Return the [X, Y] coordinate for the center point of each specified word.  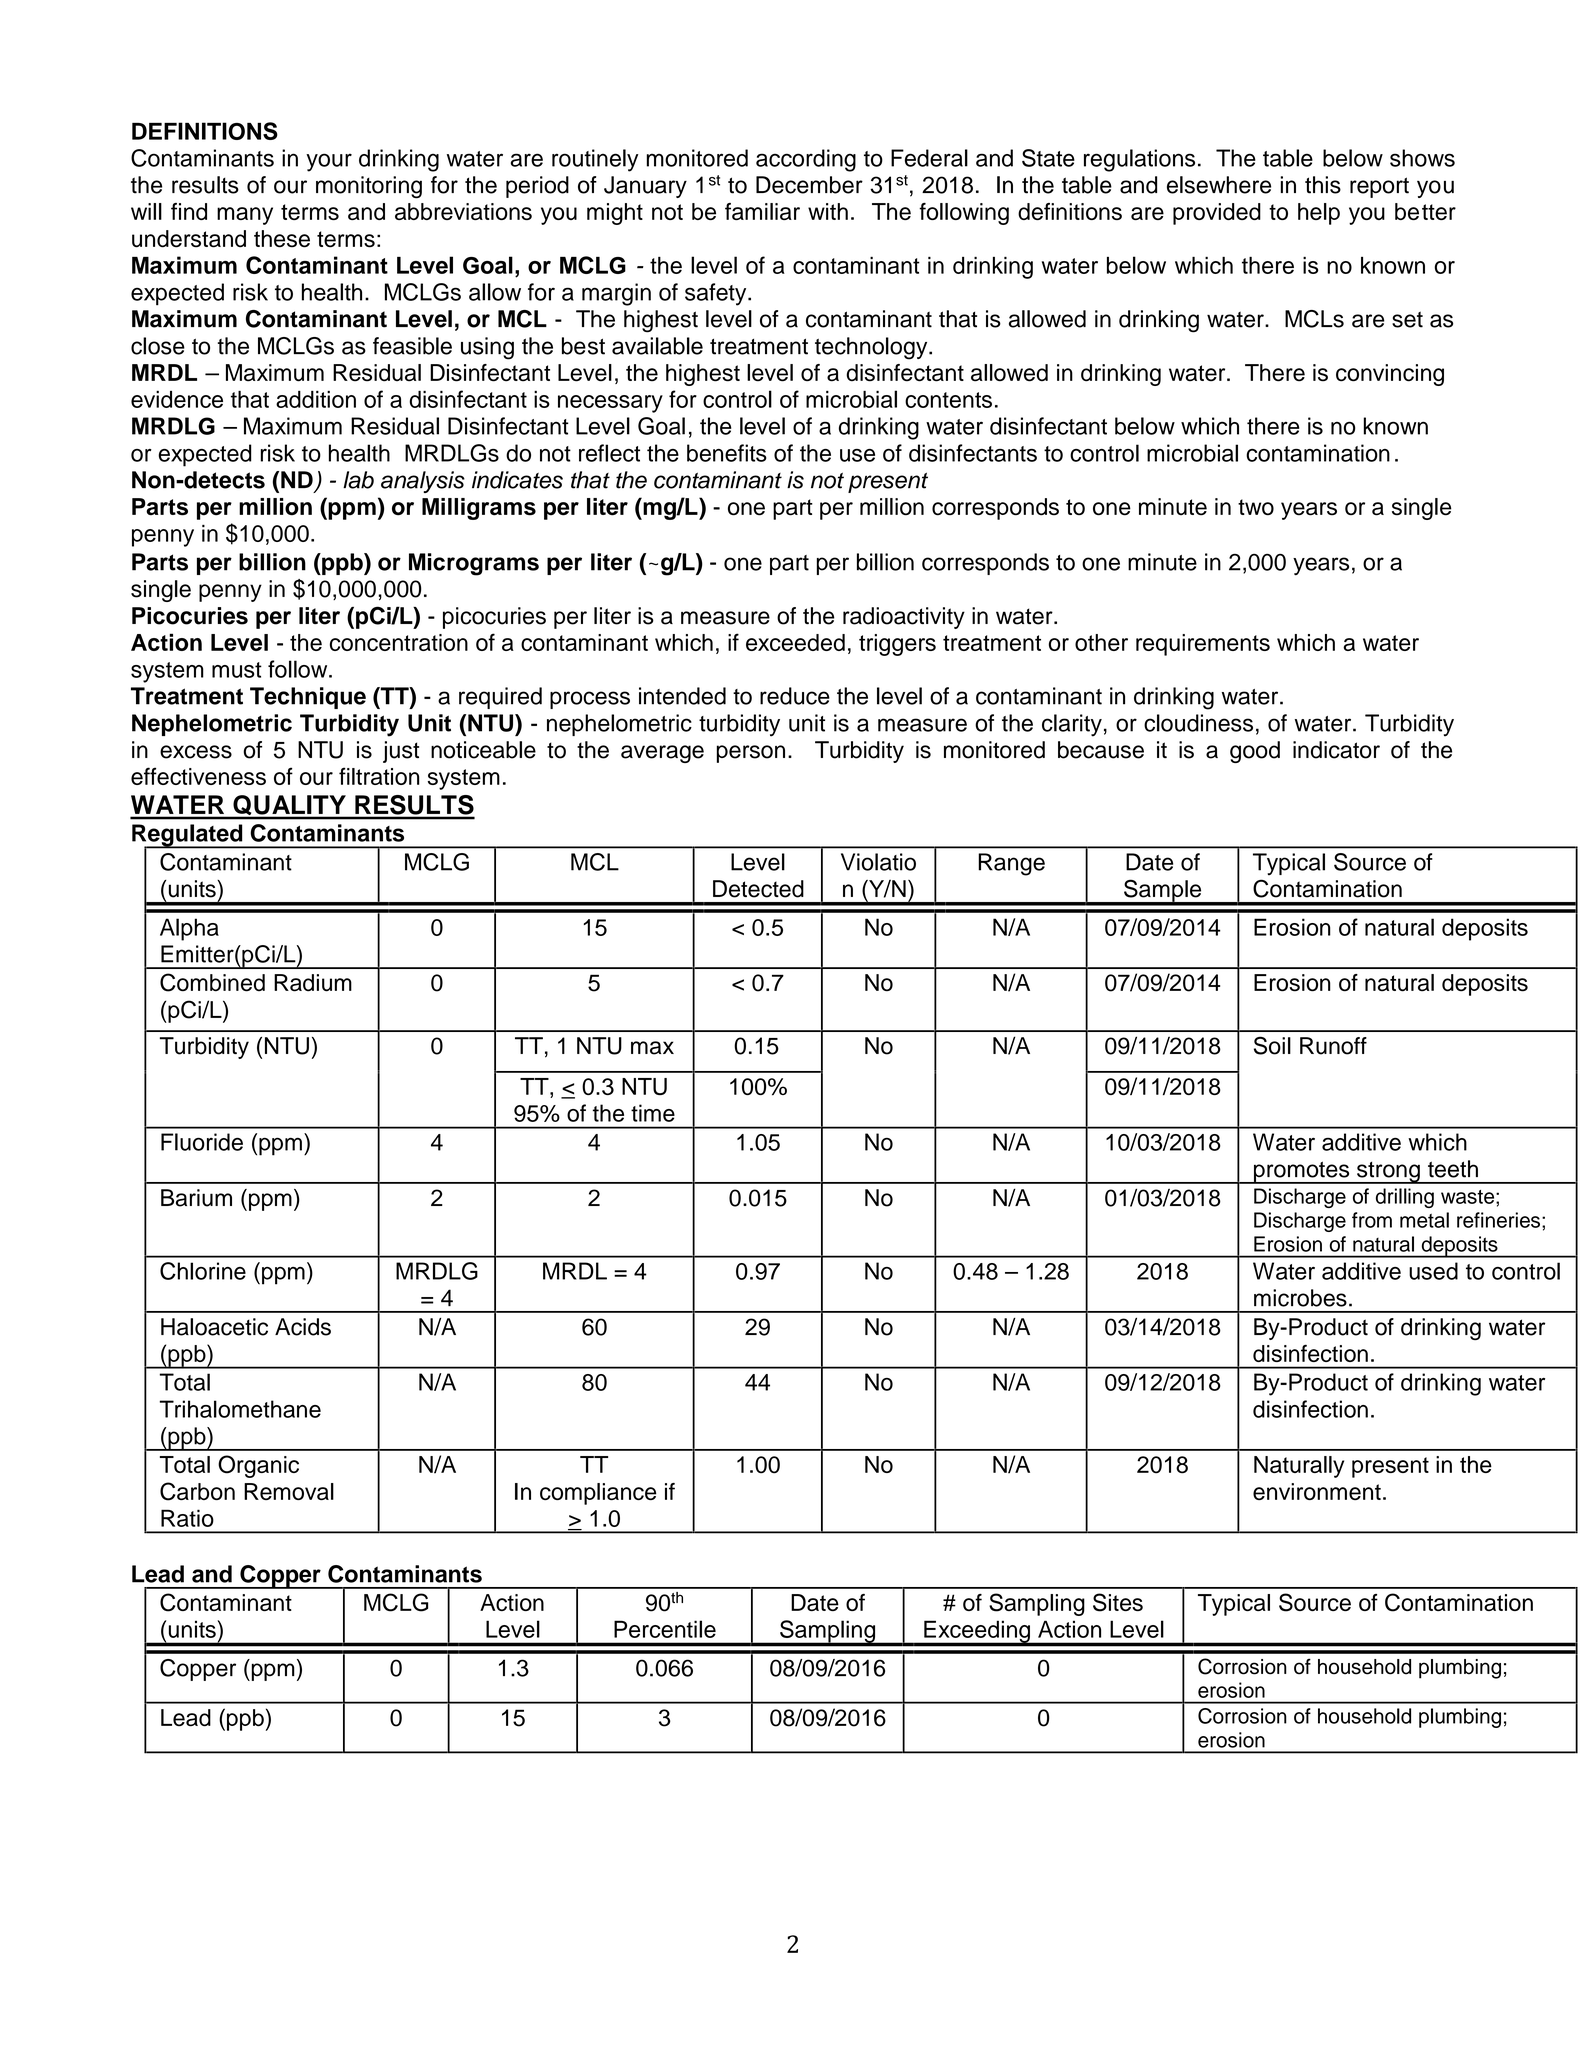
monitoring [369, 187]
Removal [289, 1491]
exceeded [795, 642]
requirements [1203, 645]
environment [1317, 1491]
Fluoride [202, 1142]
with [828, 211]
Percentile [665, 1629]
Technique [308, 698]
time [653, 1113]
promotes [1302, 1172]
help [1319, 214]
